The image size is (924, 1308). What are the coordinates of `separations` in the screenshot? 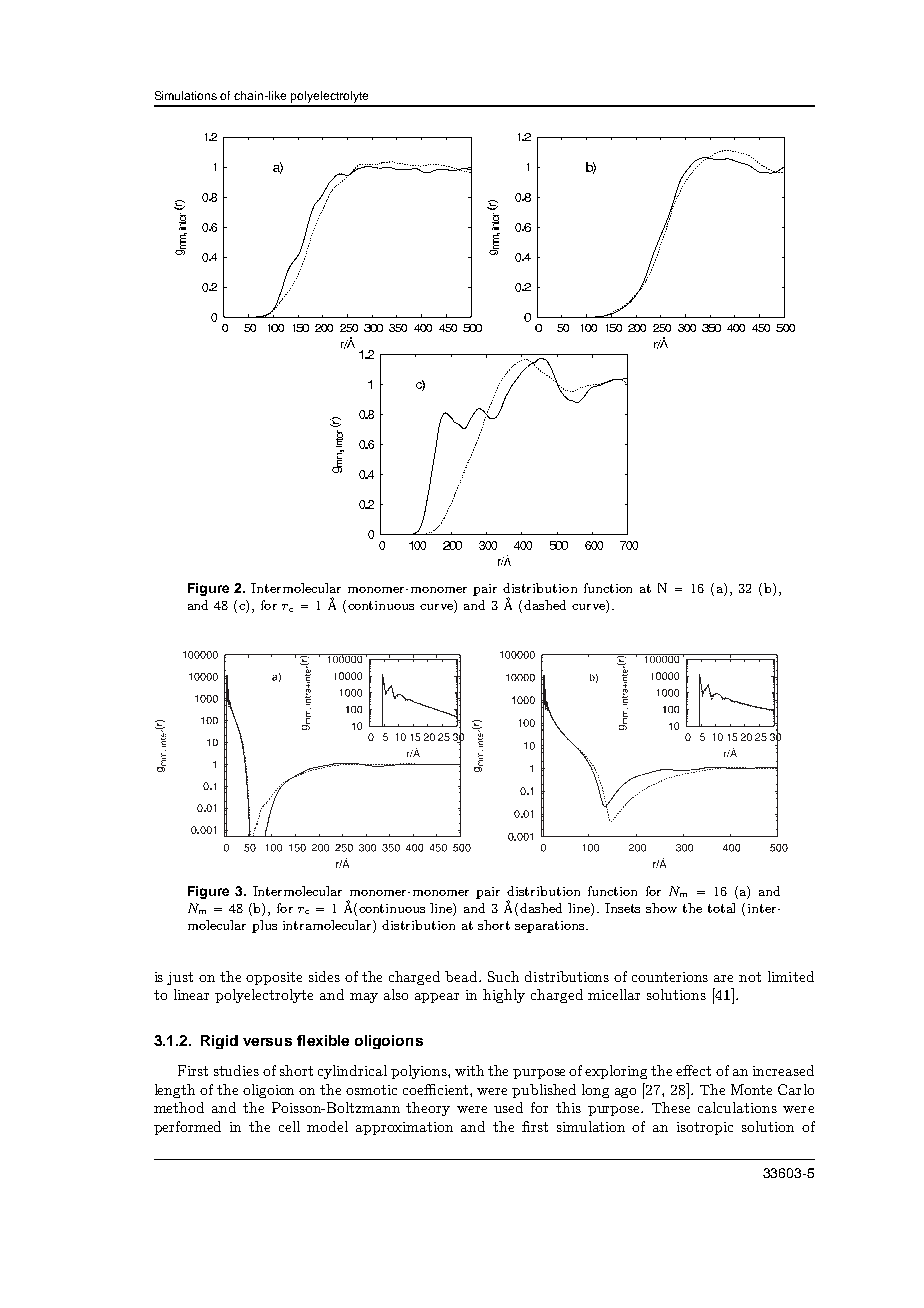 It's located at (551, 927).
